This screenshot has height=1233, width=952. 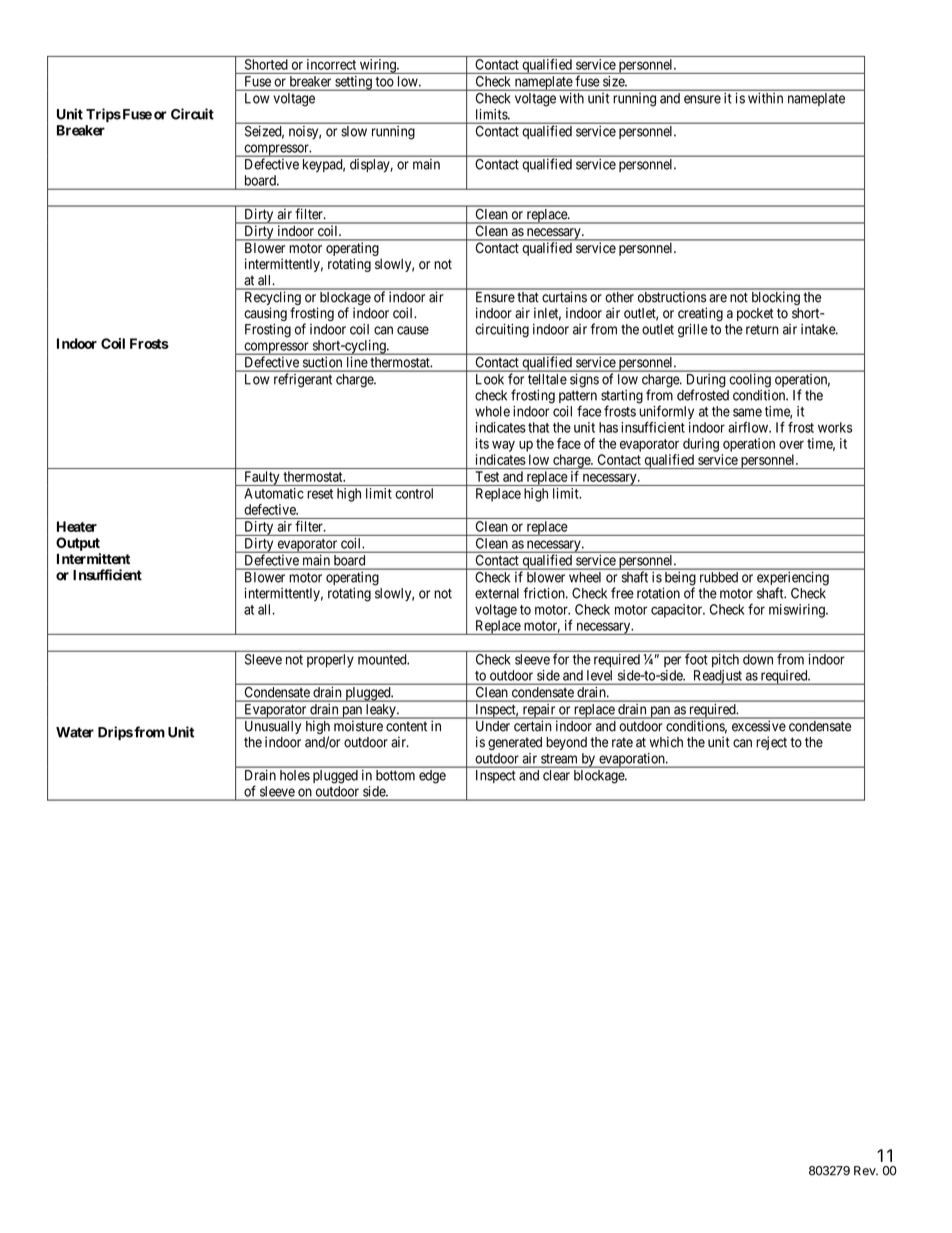 What do you see at coordinates (718, 298) in the screenshot?
I see `are` at bounding box center [718, 298].
